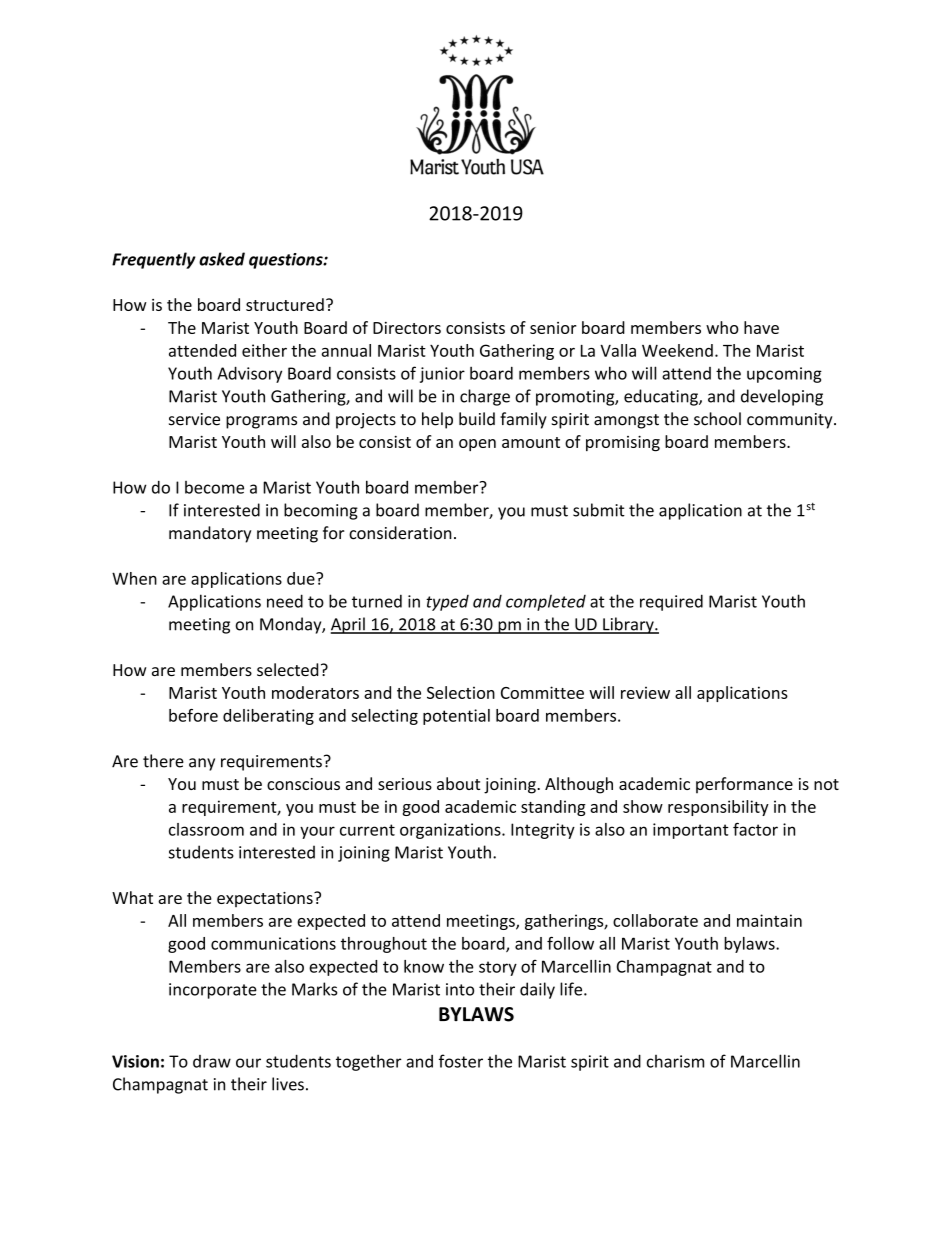  I want to click on foster, so click(461, 1061).
